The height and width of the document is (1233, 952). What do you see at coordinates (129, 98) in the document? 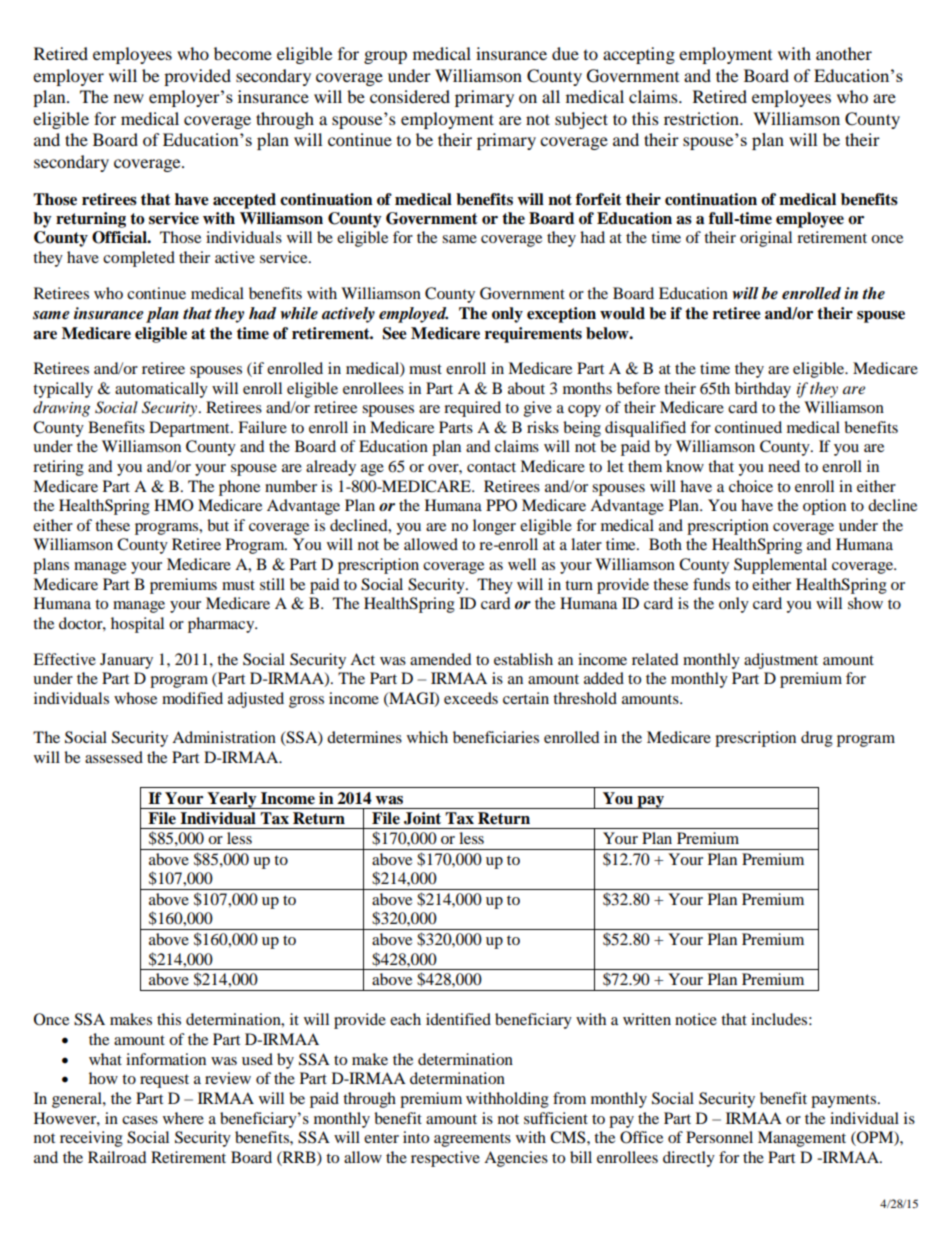
I see `new` at bounding box center [129, 98].
